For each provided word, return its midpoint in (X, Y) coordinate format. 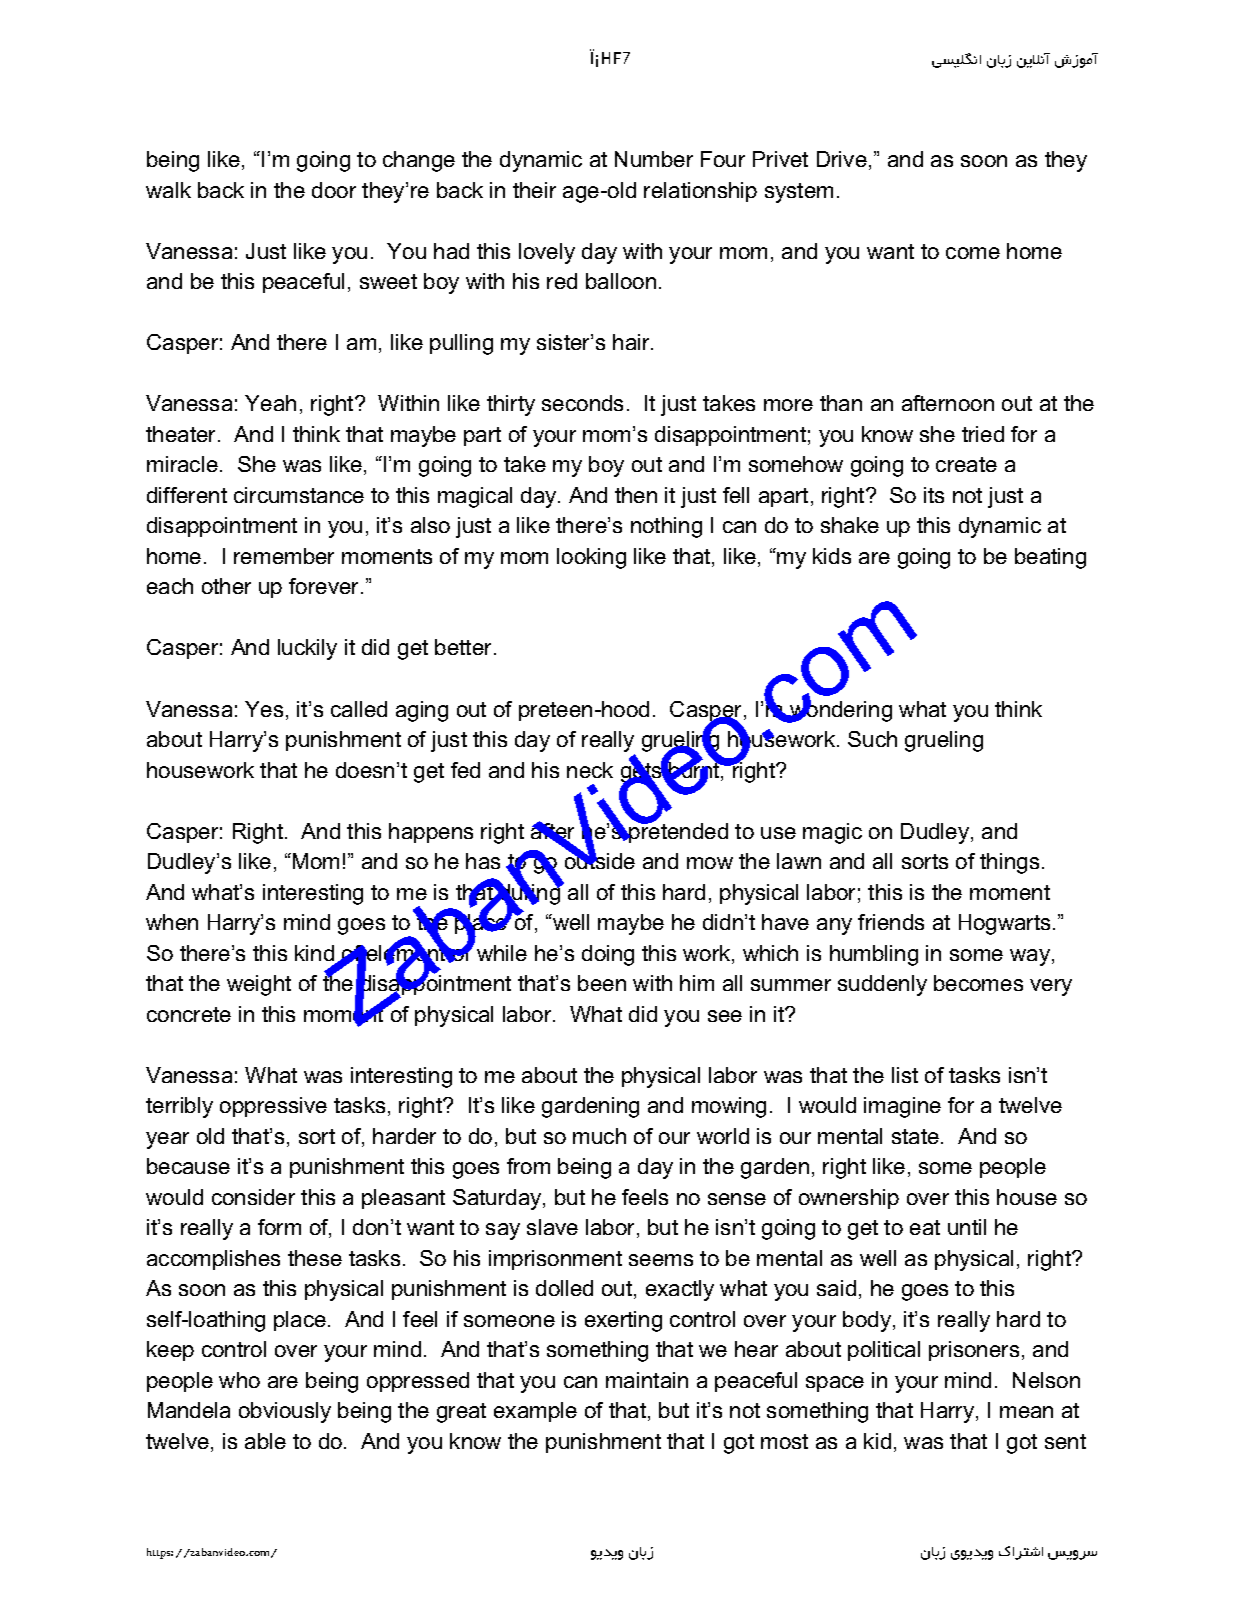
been (602, 983)
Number (654, 159)
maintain (647, 1380)
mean (1026, 1412)
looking (591, 558)
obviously (285, 1412)
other (226, 586)
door (334, 190)
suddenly (882, 985)
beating (1050, 558)
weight (259, 985)
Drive (842, 159)
